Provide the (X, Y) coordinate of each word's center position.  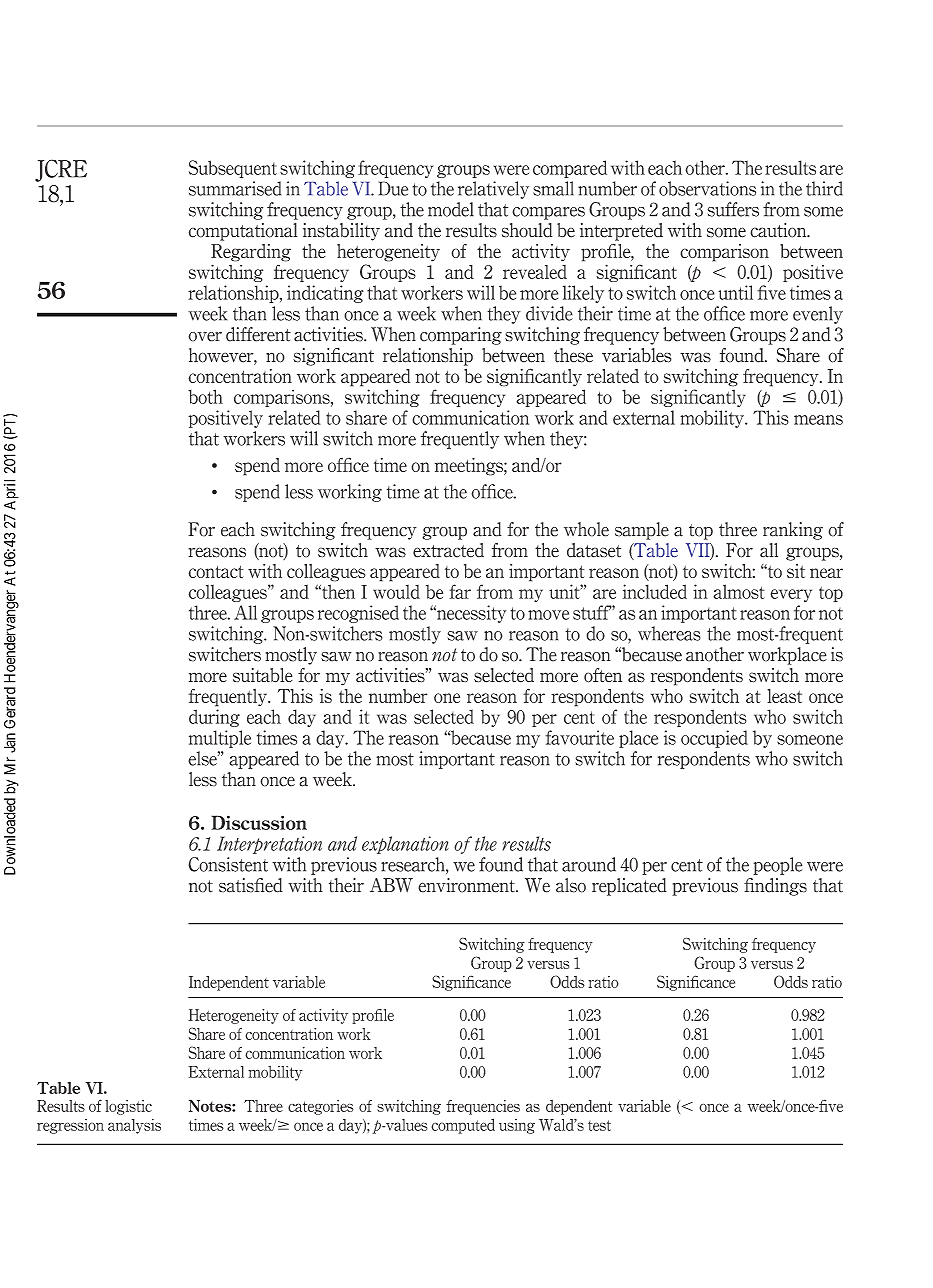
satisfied (251, 885)
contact (216, 571)
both (205, 396)
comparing (461, 336)
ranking (793, 531)
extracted (448, 550)
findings (775, 887)
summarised (235, 188)
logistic (128, 1107)
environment (467, 885)
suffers (733, 209)
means (818, 420)
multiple (220, 739)
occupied (714, 739)
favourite (579, 737)
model (451, 209)
